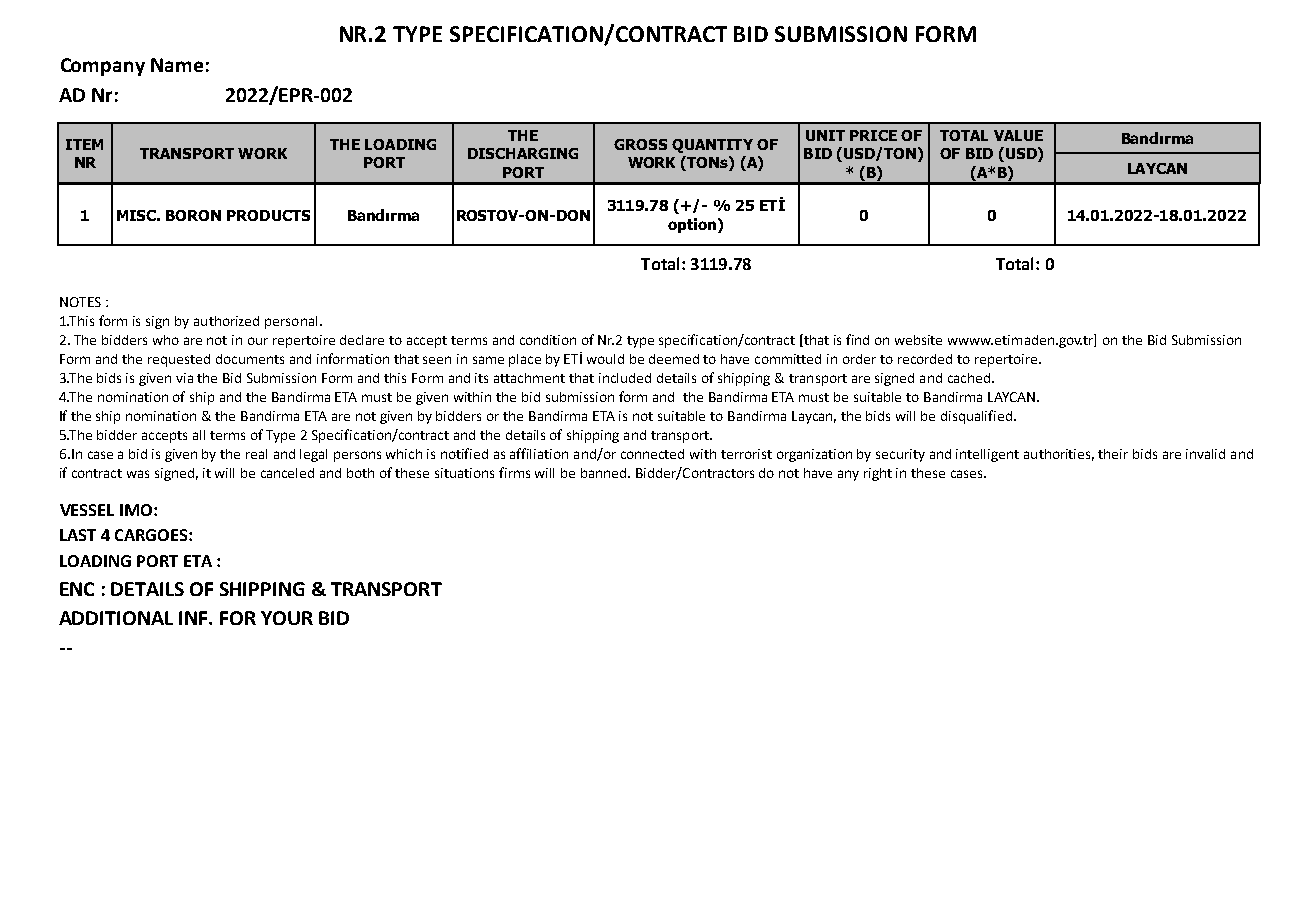 The width and height of the page is (1308, 924). I want to click on YOUR, so click(287, 618).
